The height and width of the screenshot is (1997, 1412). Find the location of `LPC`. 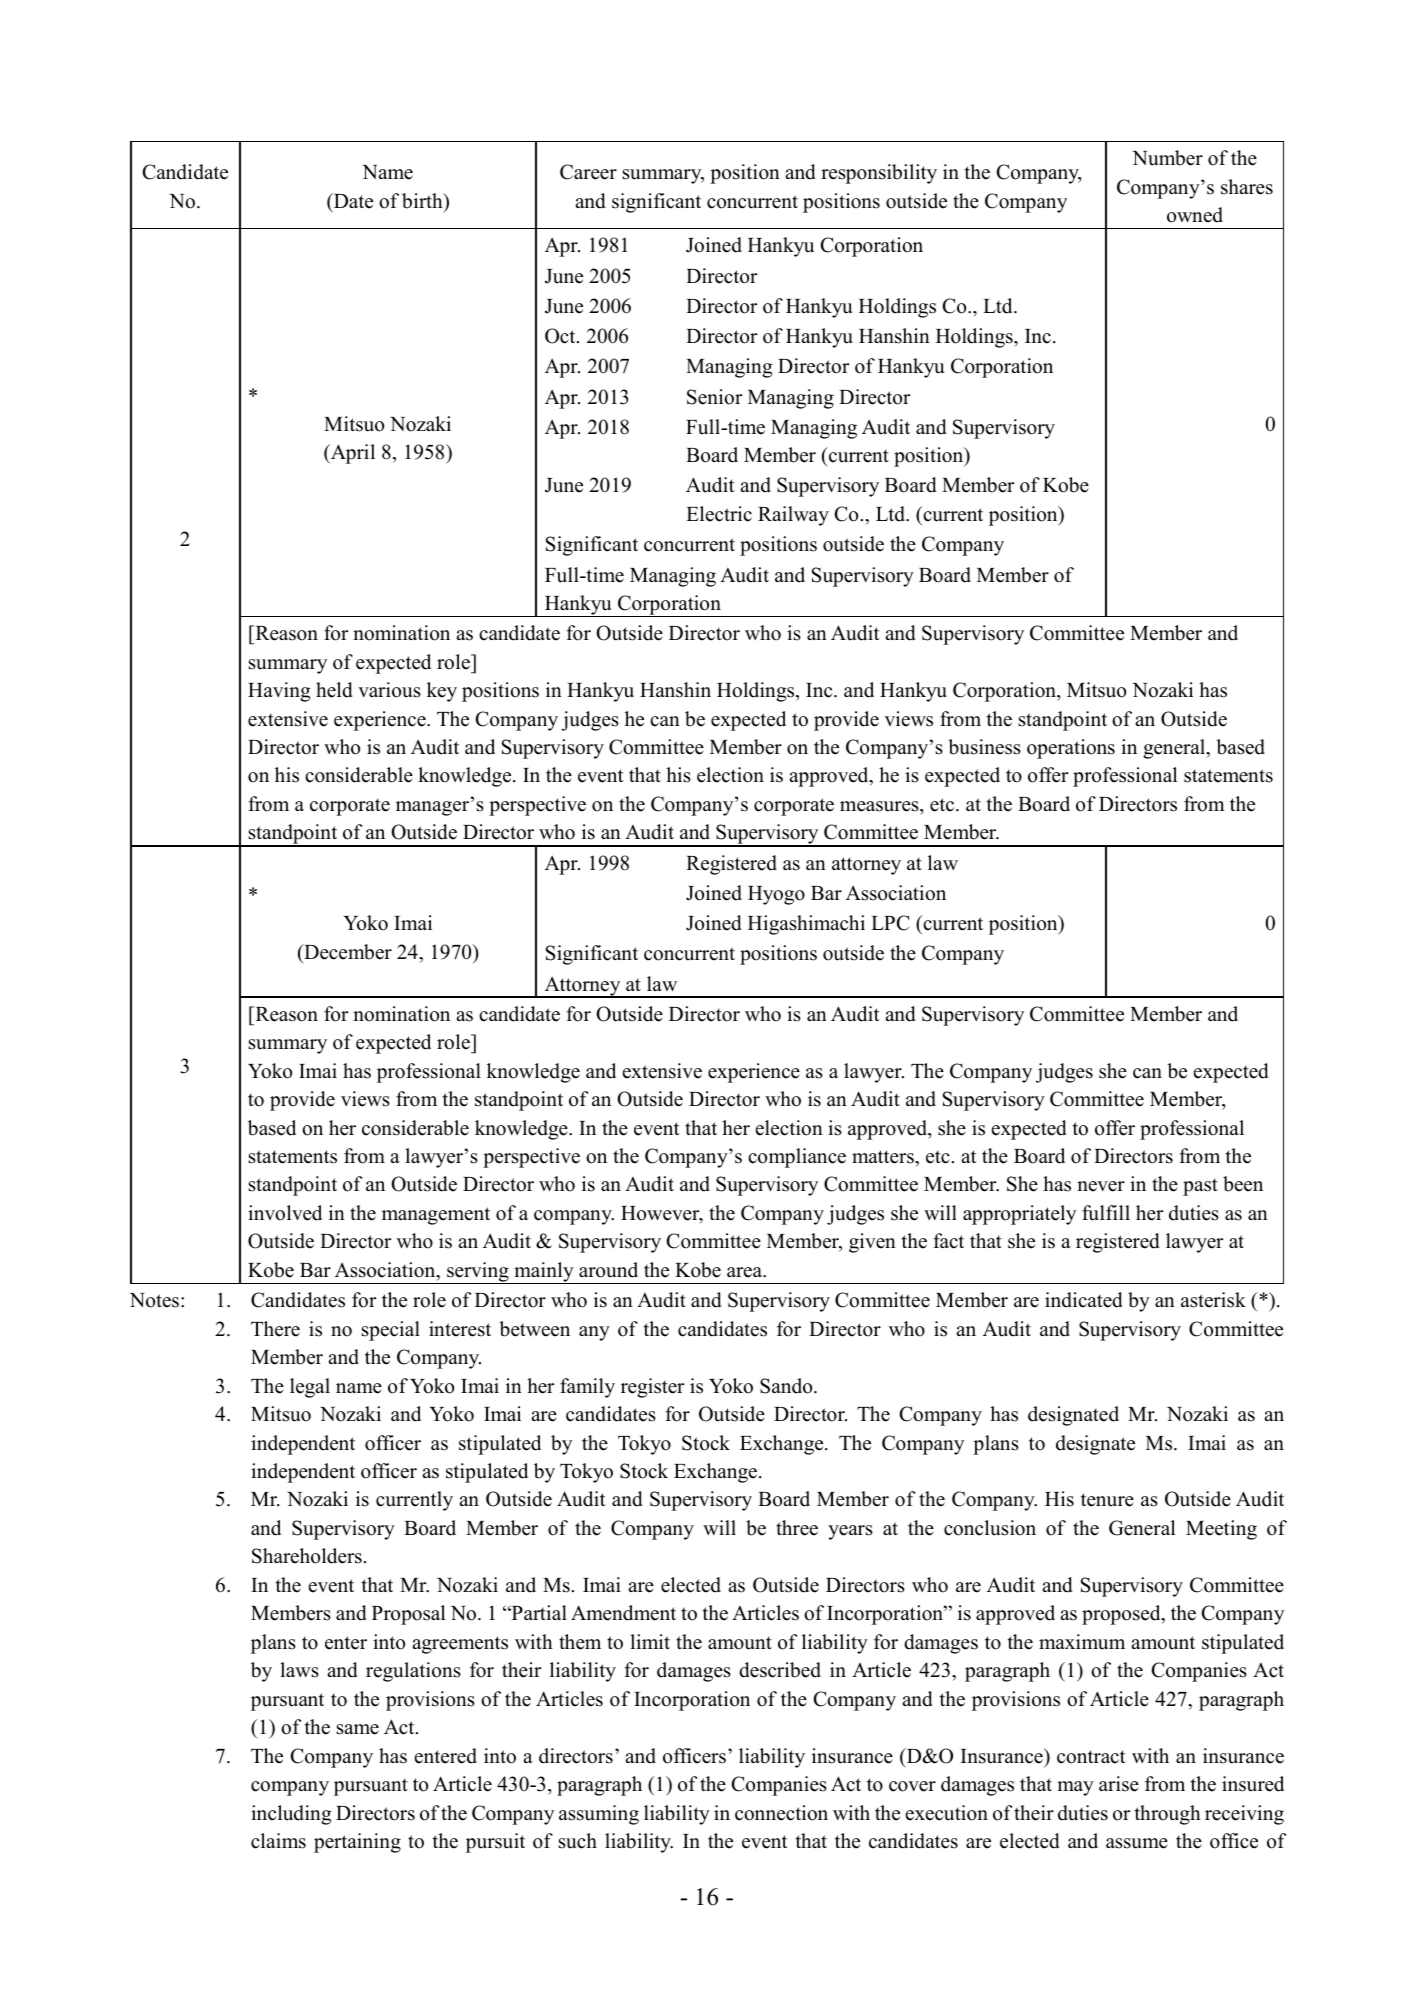

LPC is located at coordinates (890, 923).
